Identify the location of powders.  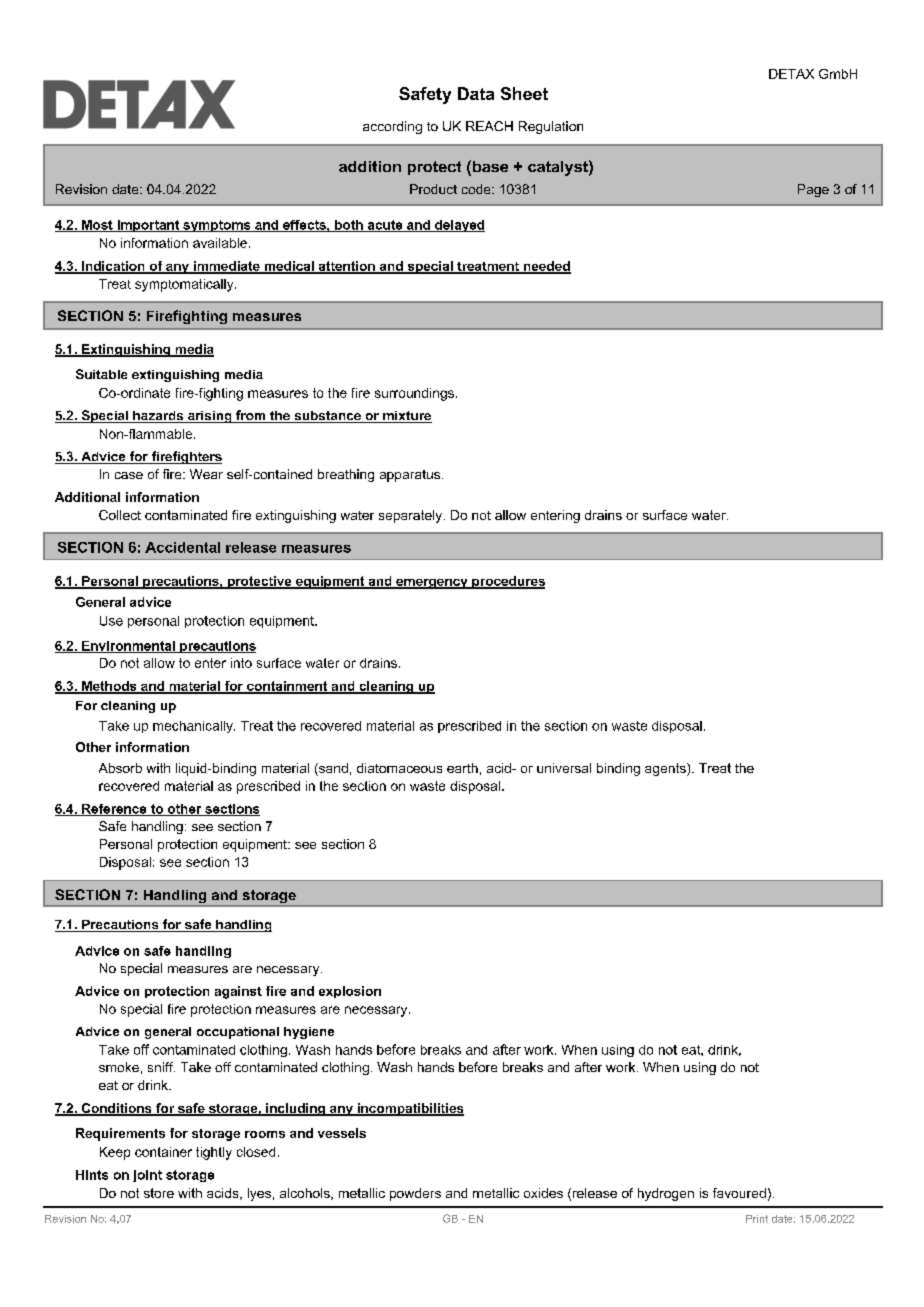
(415, 1194).
